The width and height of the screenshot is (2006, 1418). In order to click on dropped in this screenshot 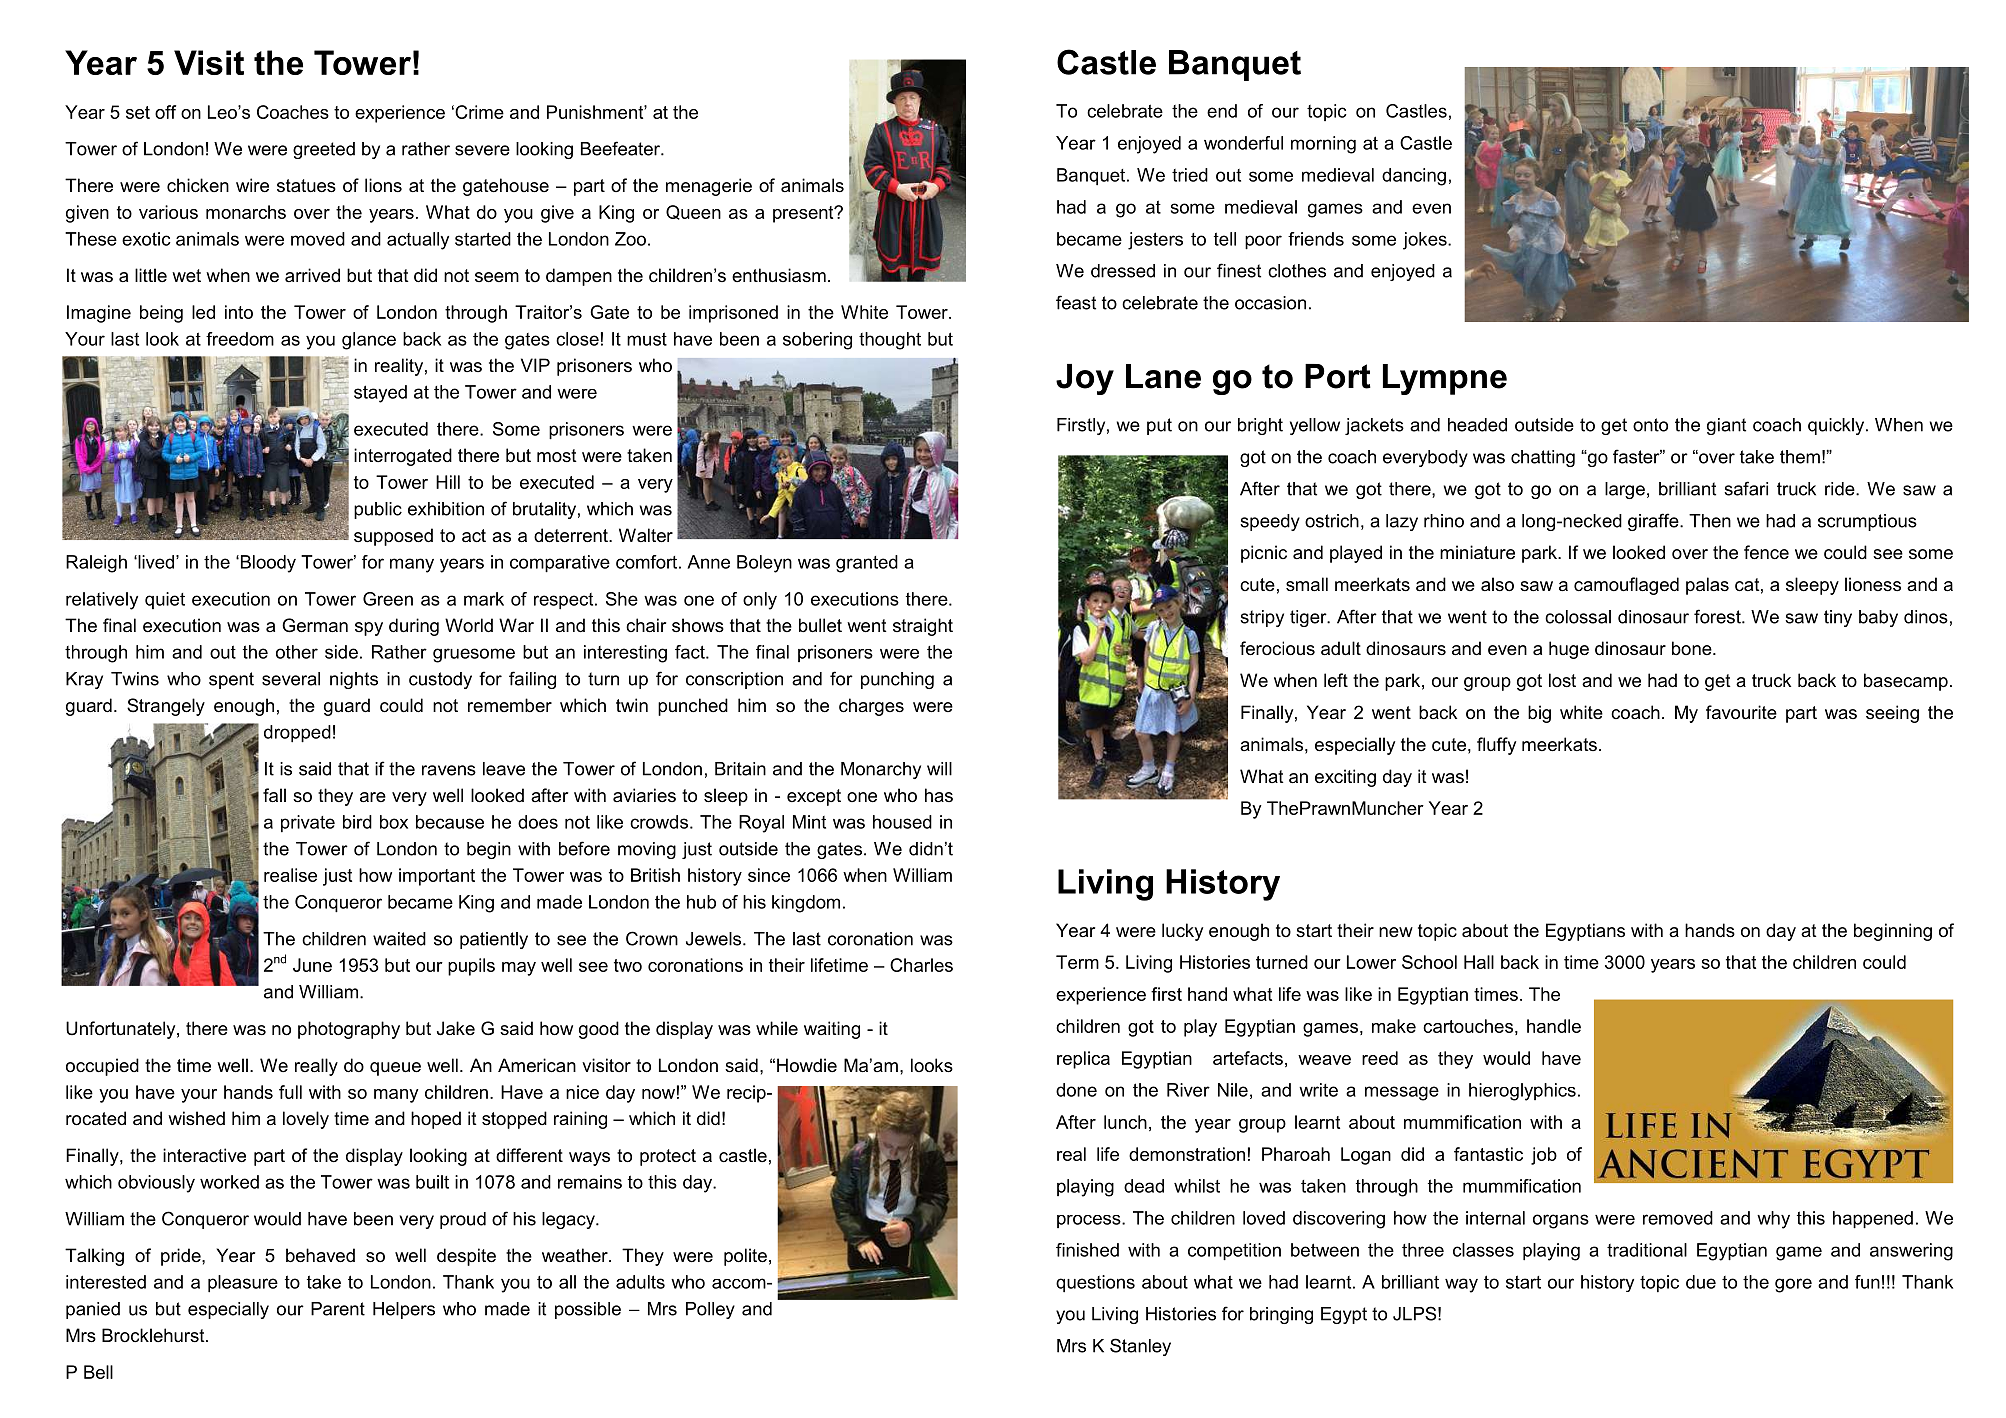, I will do `click(297, 733)`.
